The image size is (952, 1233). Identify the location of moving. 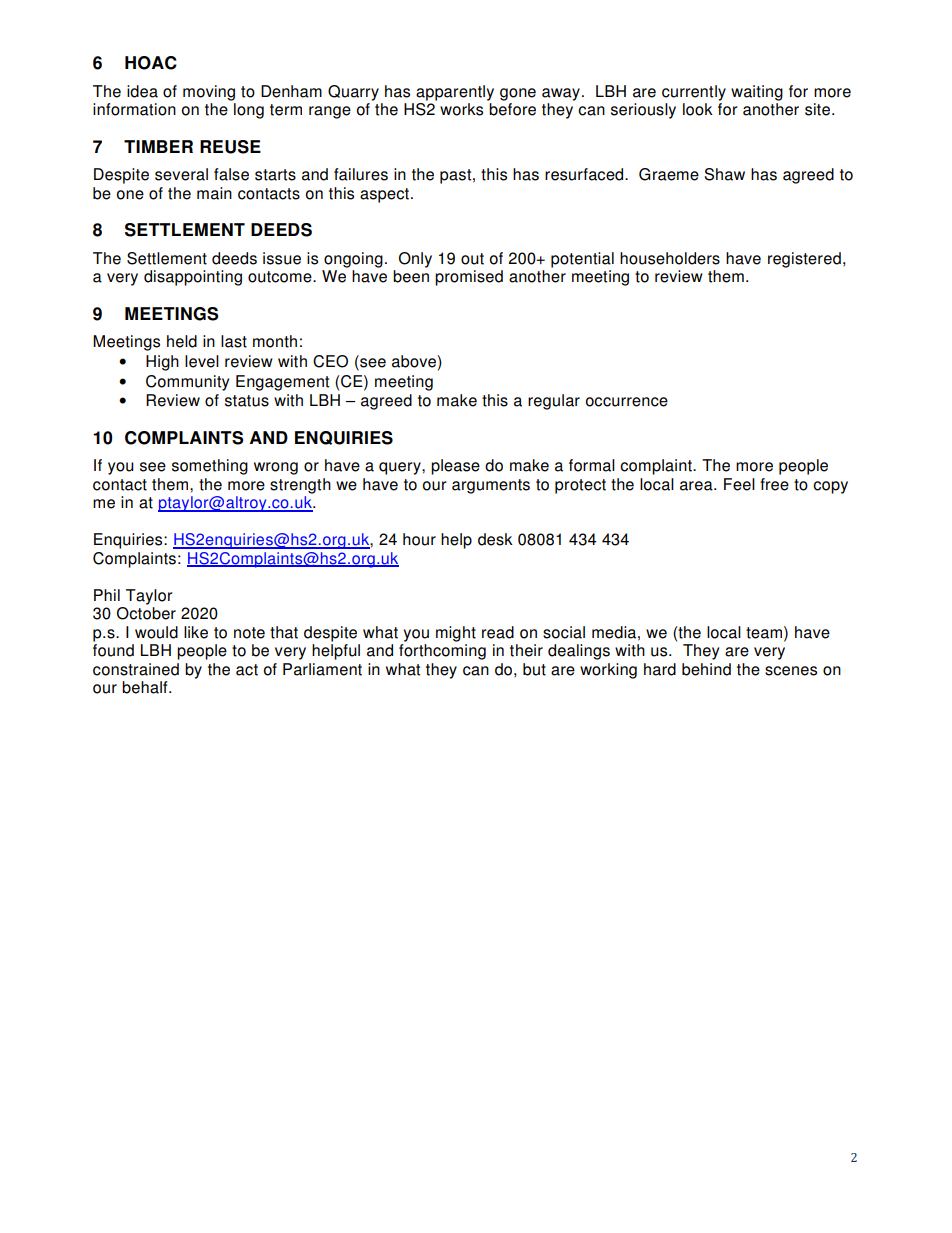
(209, 93).
